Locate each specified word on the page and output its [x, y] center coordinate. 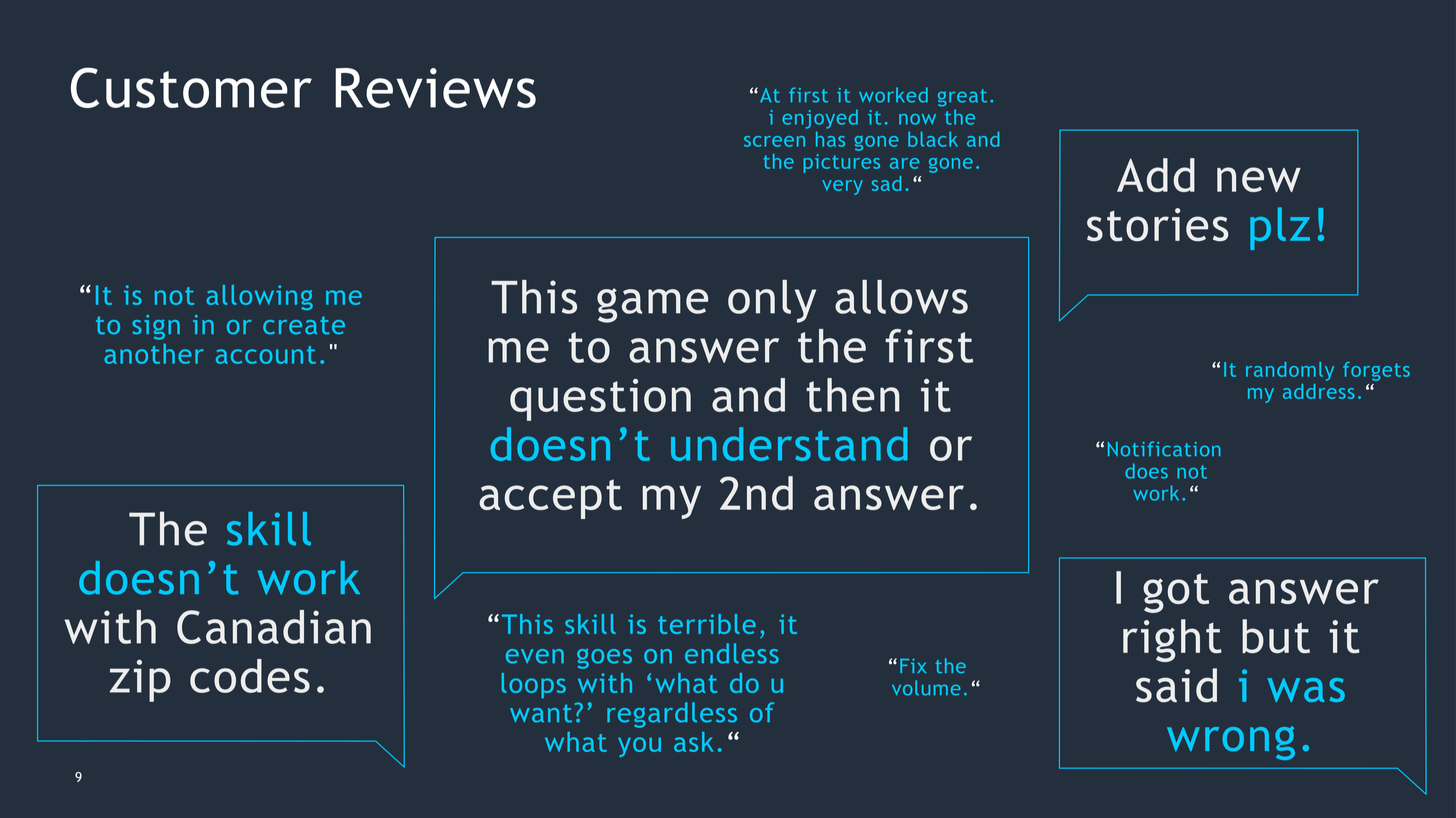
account [266, 355]
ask [694, 742]
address [1319, 391]
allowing [259, 297]
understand [789, 444]
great [962, 98]
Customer [191, 87]
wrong [1231, 743]
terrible [707, 624]
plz [1280, 228]
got [1176, 593]
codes [250, 676]
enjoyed [820, 119]
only [772, 301]
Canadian [274, 627]
